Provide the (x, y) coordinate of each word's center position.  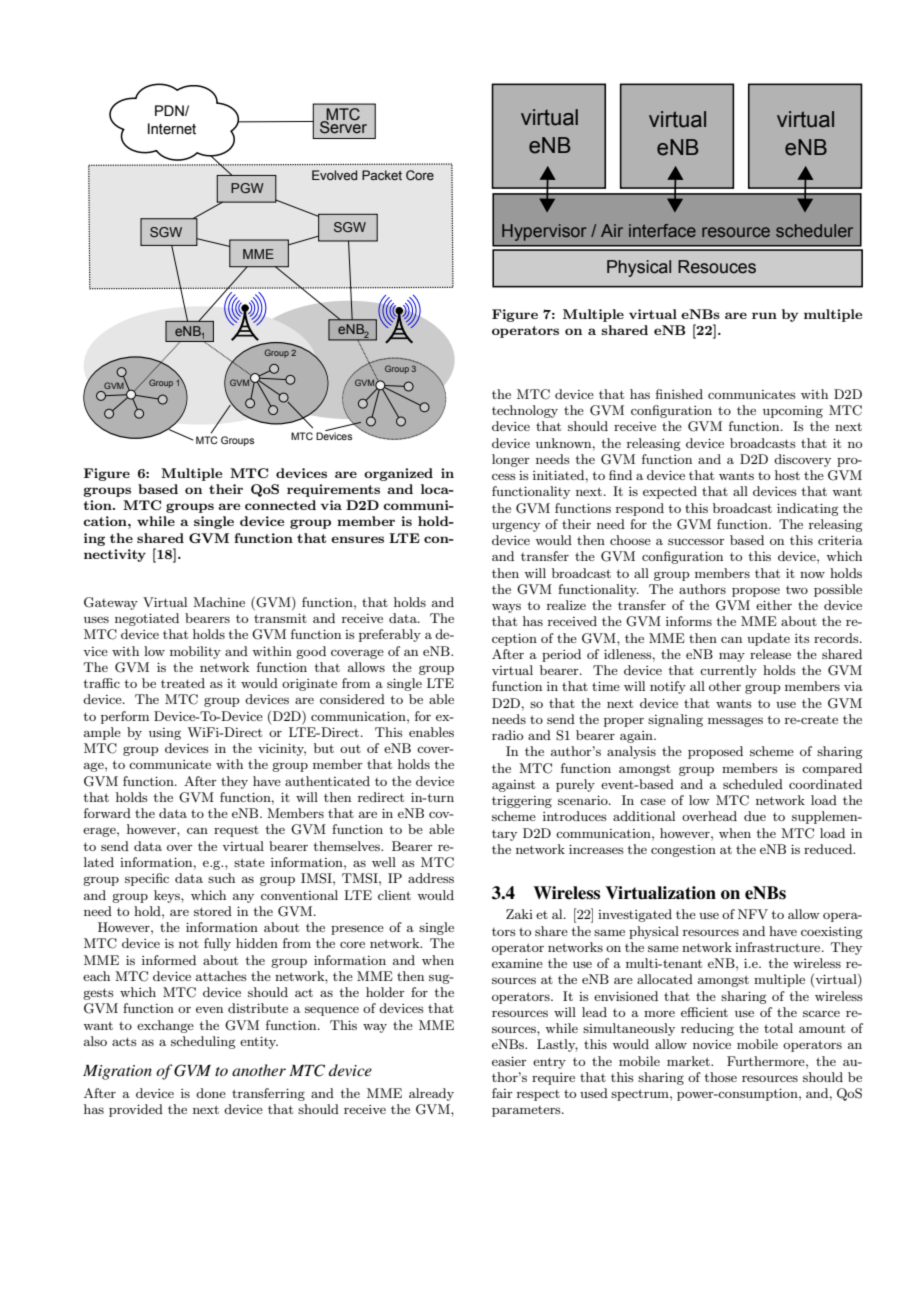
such (221, 878)
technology (525, 411)
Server (343, 126)
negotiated (147, 619)
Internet (172, 129)
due (755, 816)
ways (506, 608)
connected (280, 505)
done (211, 1093)
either (774, 605)
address (431, 878)
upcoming (793, 412)
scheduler (814, 230)
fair (502, 1093)
